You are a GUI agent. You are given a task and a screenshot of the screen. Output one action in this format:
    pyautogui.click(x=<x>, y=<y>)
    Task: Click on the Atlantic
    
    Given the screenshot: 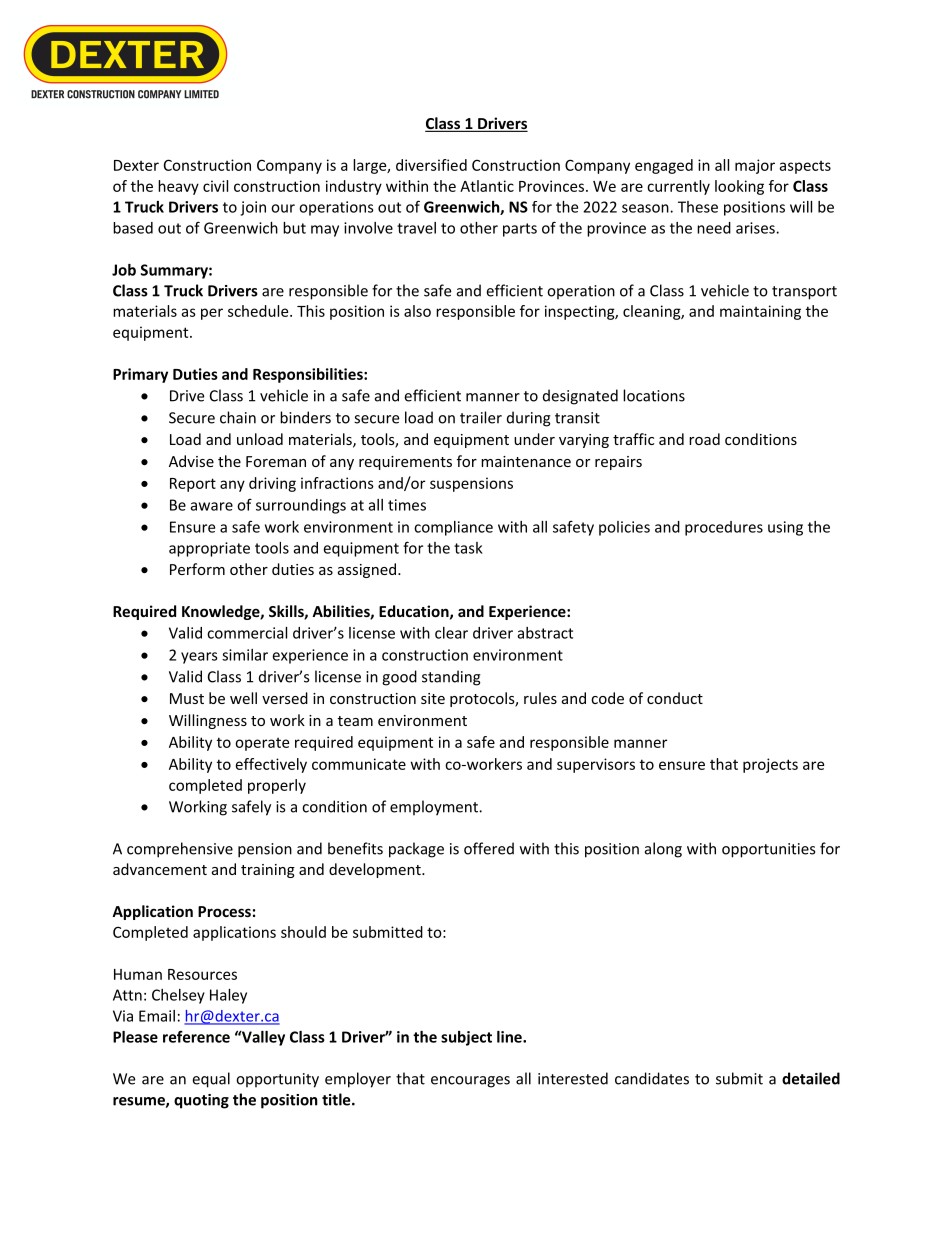 What is the action you would take?
    pyautogui.click(x=487, y=186)
